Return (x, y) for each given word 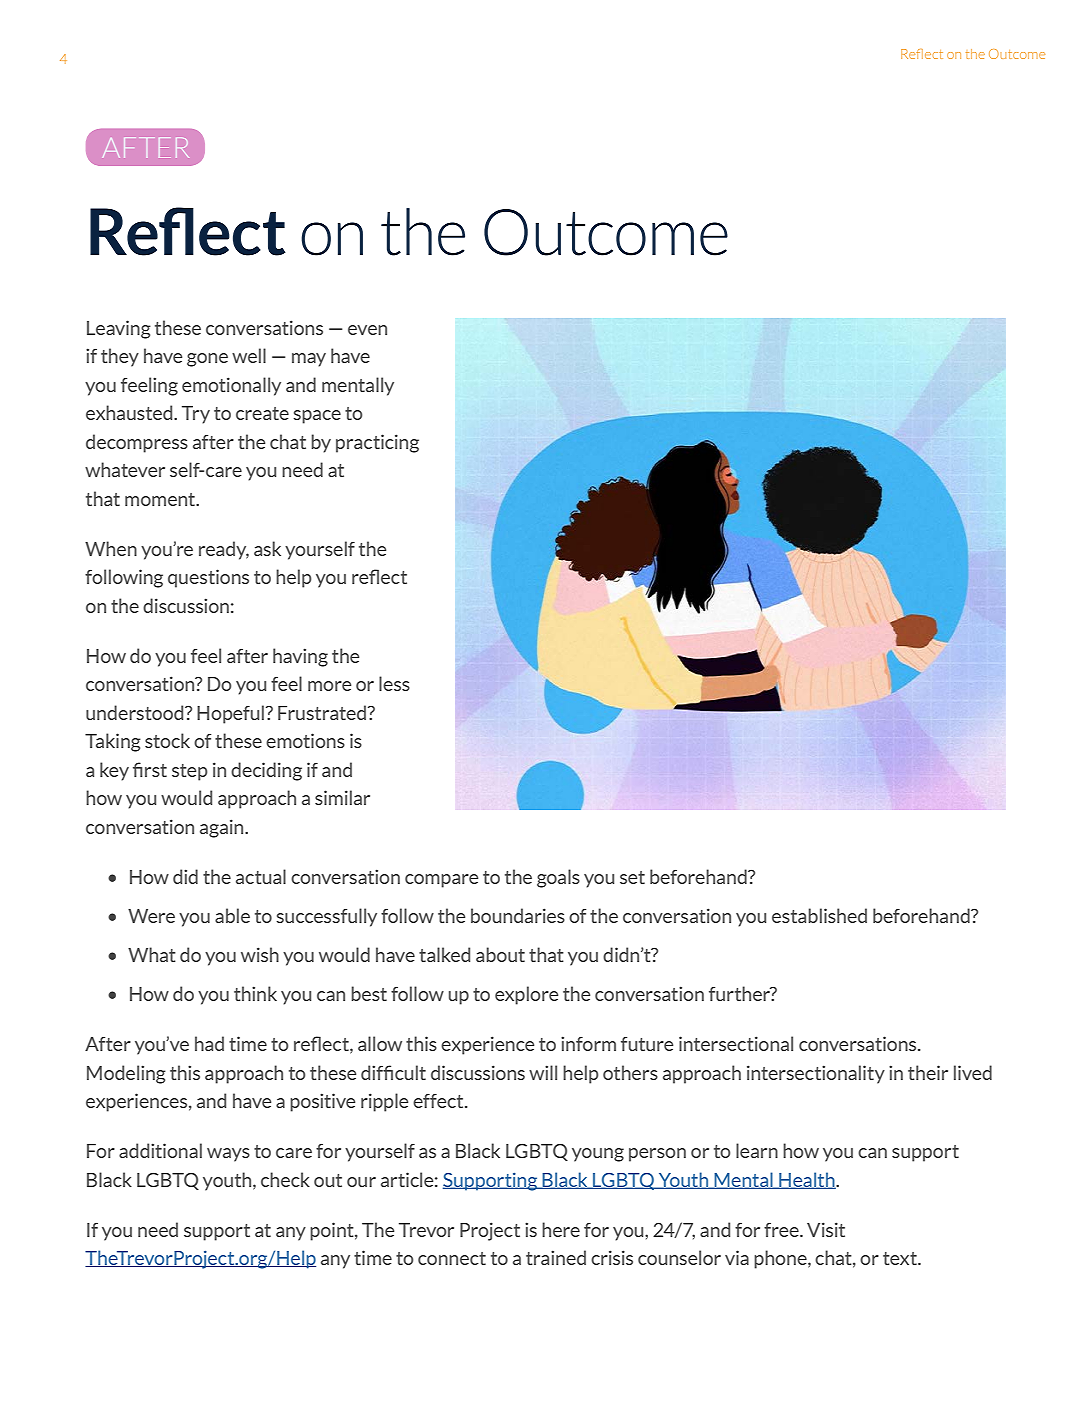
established (819, 915)
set (632, 877)
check (285, 1179)
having (300, 657)
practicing (377, 443)
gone (207, 360)
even (367, 330)
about (500, 954)
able (232, 915)
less (394, 683)
